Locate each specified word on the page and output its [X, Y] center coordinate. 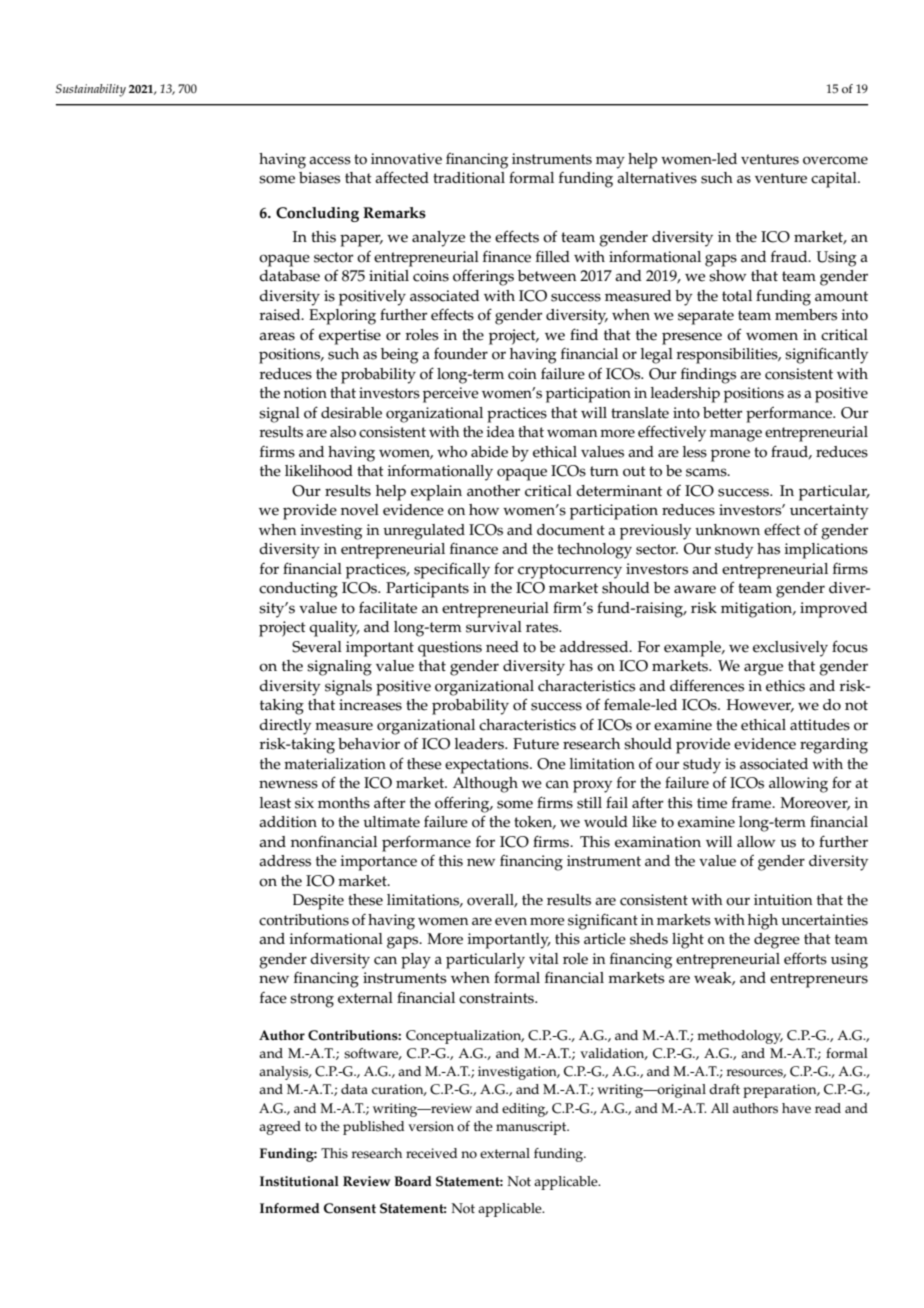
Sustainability [91, 90]
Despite [318, 902]
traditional [469, 178]
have [796, 1108]
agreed [280, 1128]
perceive [451, 395]
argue [763, 669]
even [511, 921]
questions [450, 649]
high [763, 922]
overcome [835, 160]
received [431, 1153]
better [722, 413]
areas [277, 336]
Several [317, 647]
